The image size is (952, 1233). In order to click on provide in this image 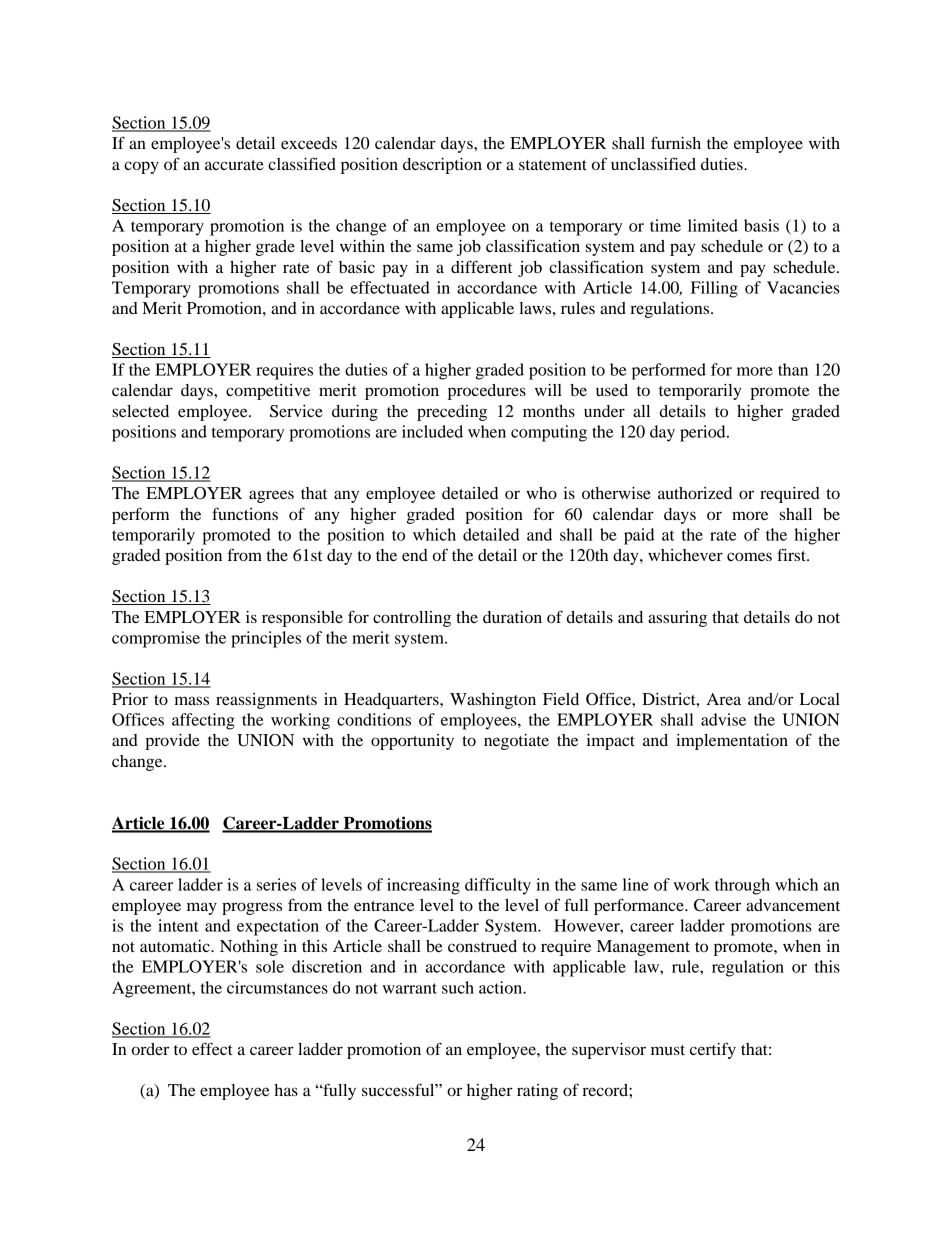, I will do `click(172, 742)`.
